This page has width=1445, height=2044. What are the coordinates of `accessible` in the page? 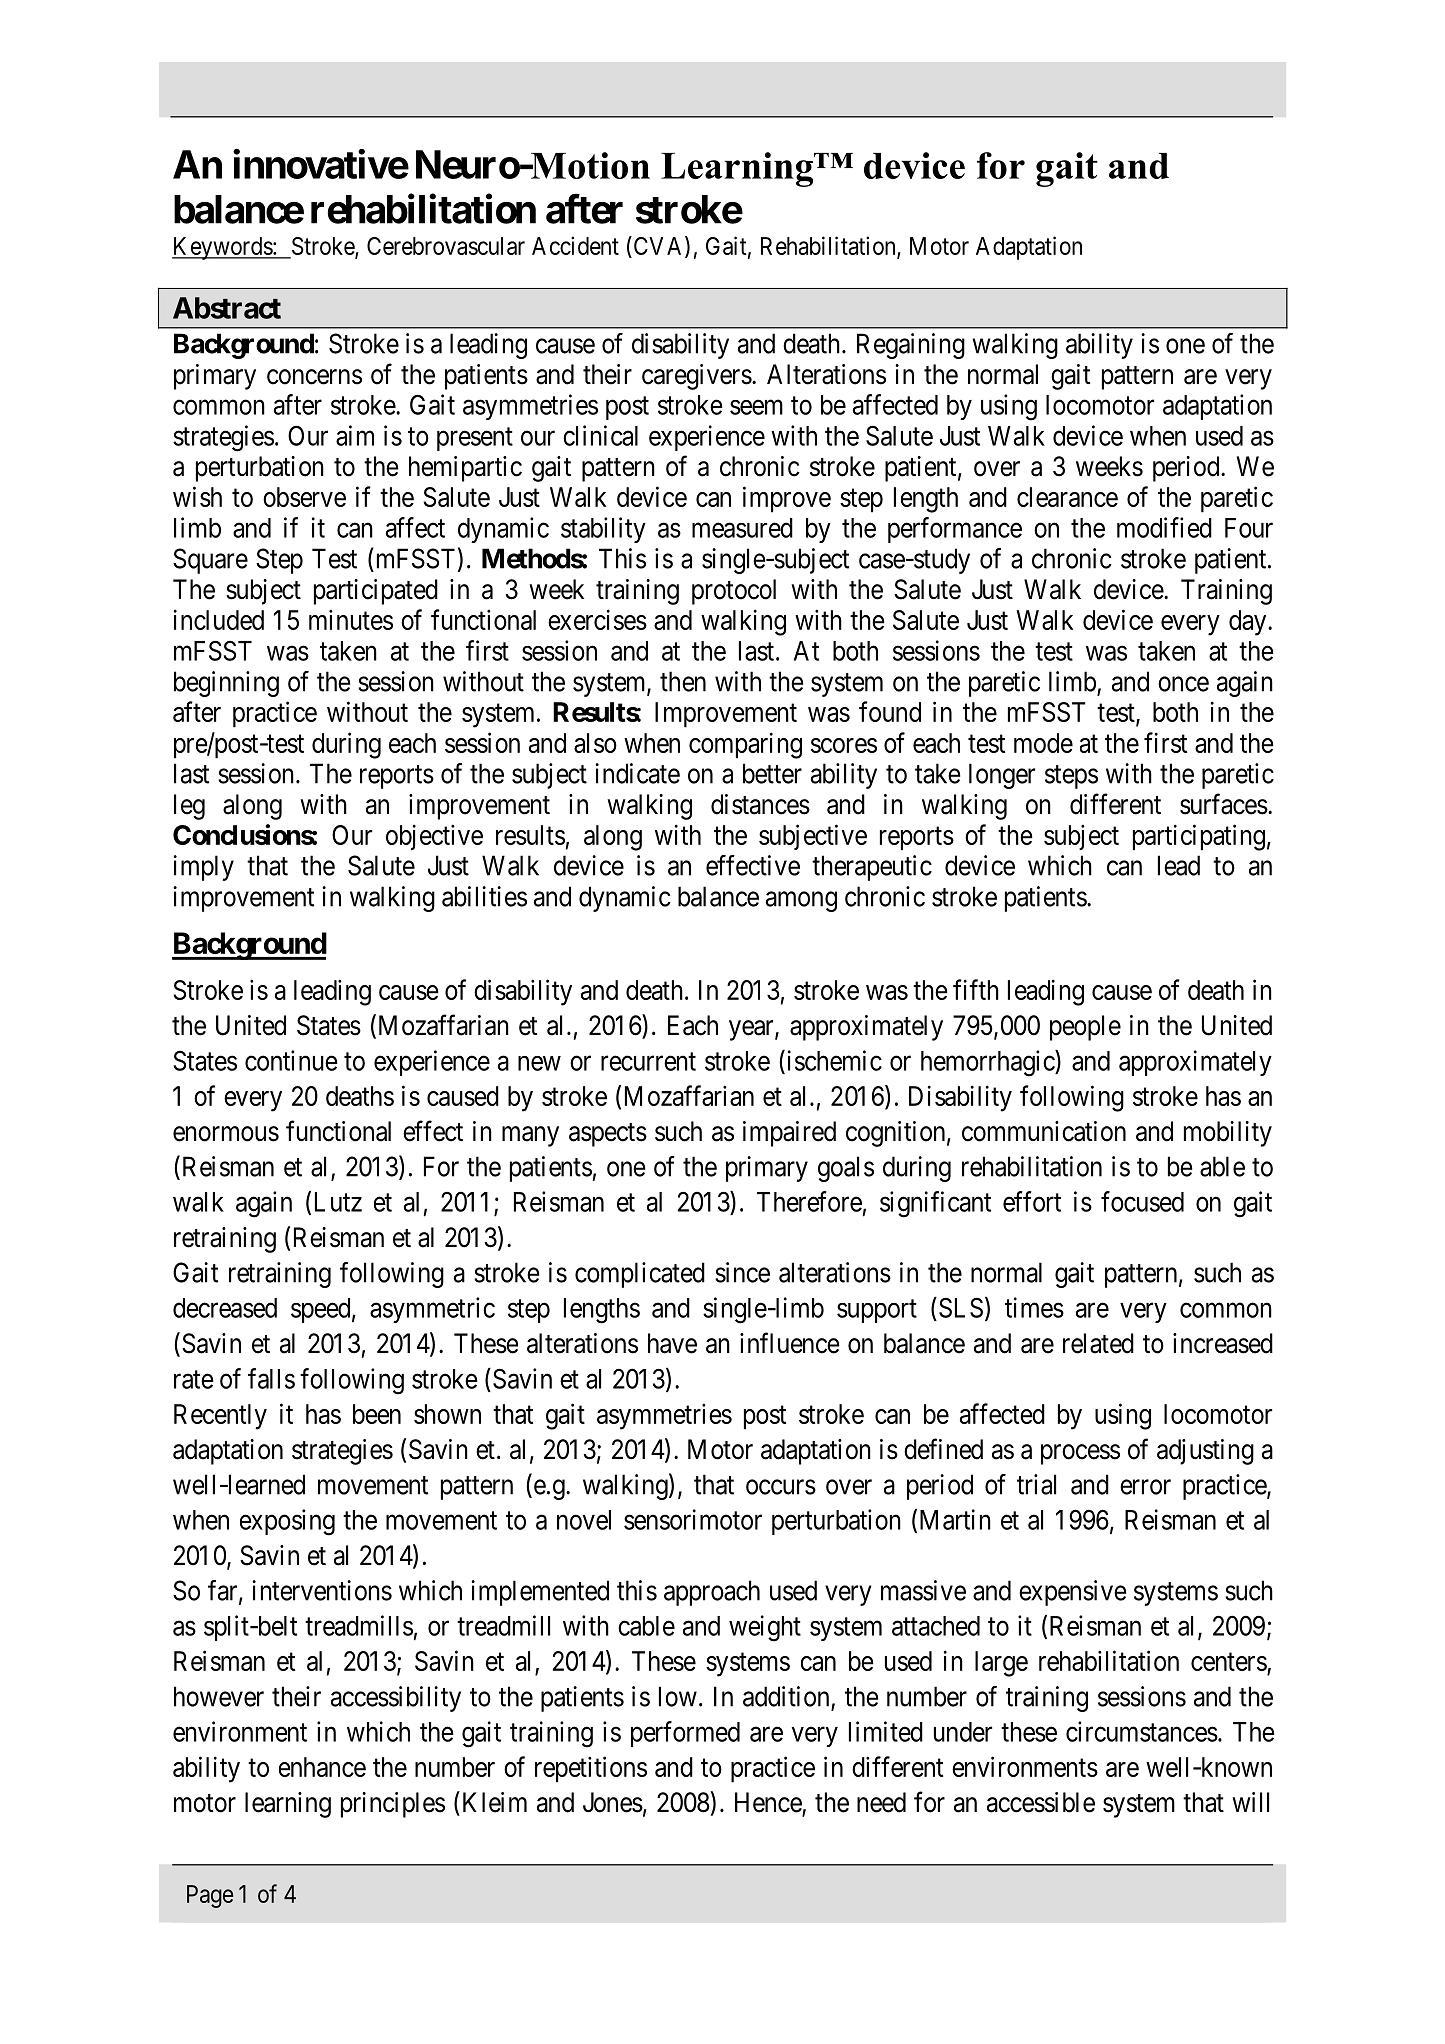 It's located at (1041, 1802).
